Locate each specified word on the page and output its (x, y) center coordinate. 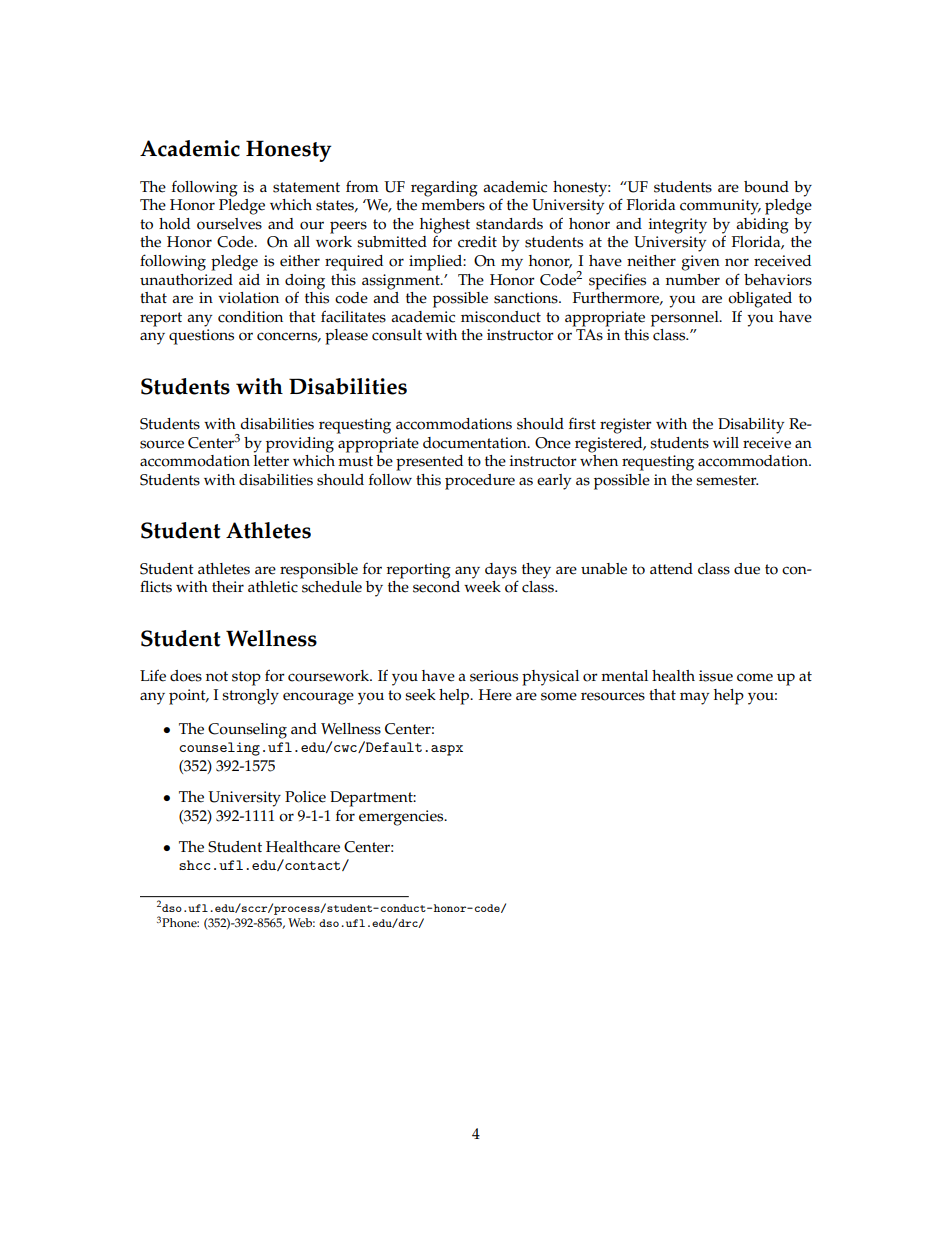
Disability (751, 426)
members (453, 203)
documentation (476, 443)
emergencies (402, 818)
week (482, 587)
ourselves (229, 224)
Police (305, 797)
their (228, 587)
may (694, 698)
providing (300, 445)
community (720, 207)
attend (671, 569)
